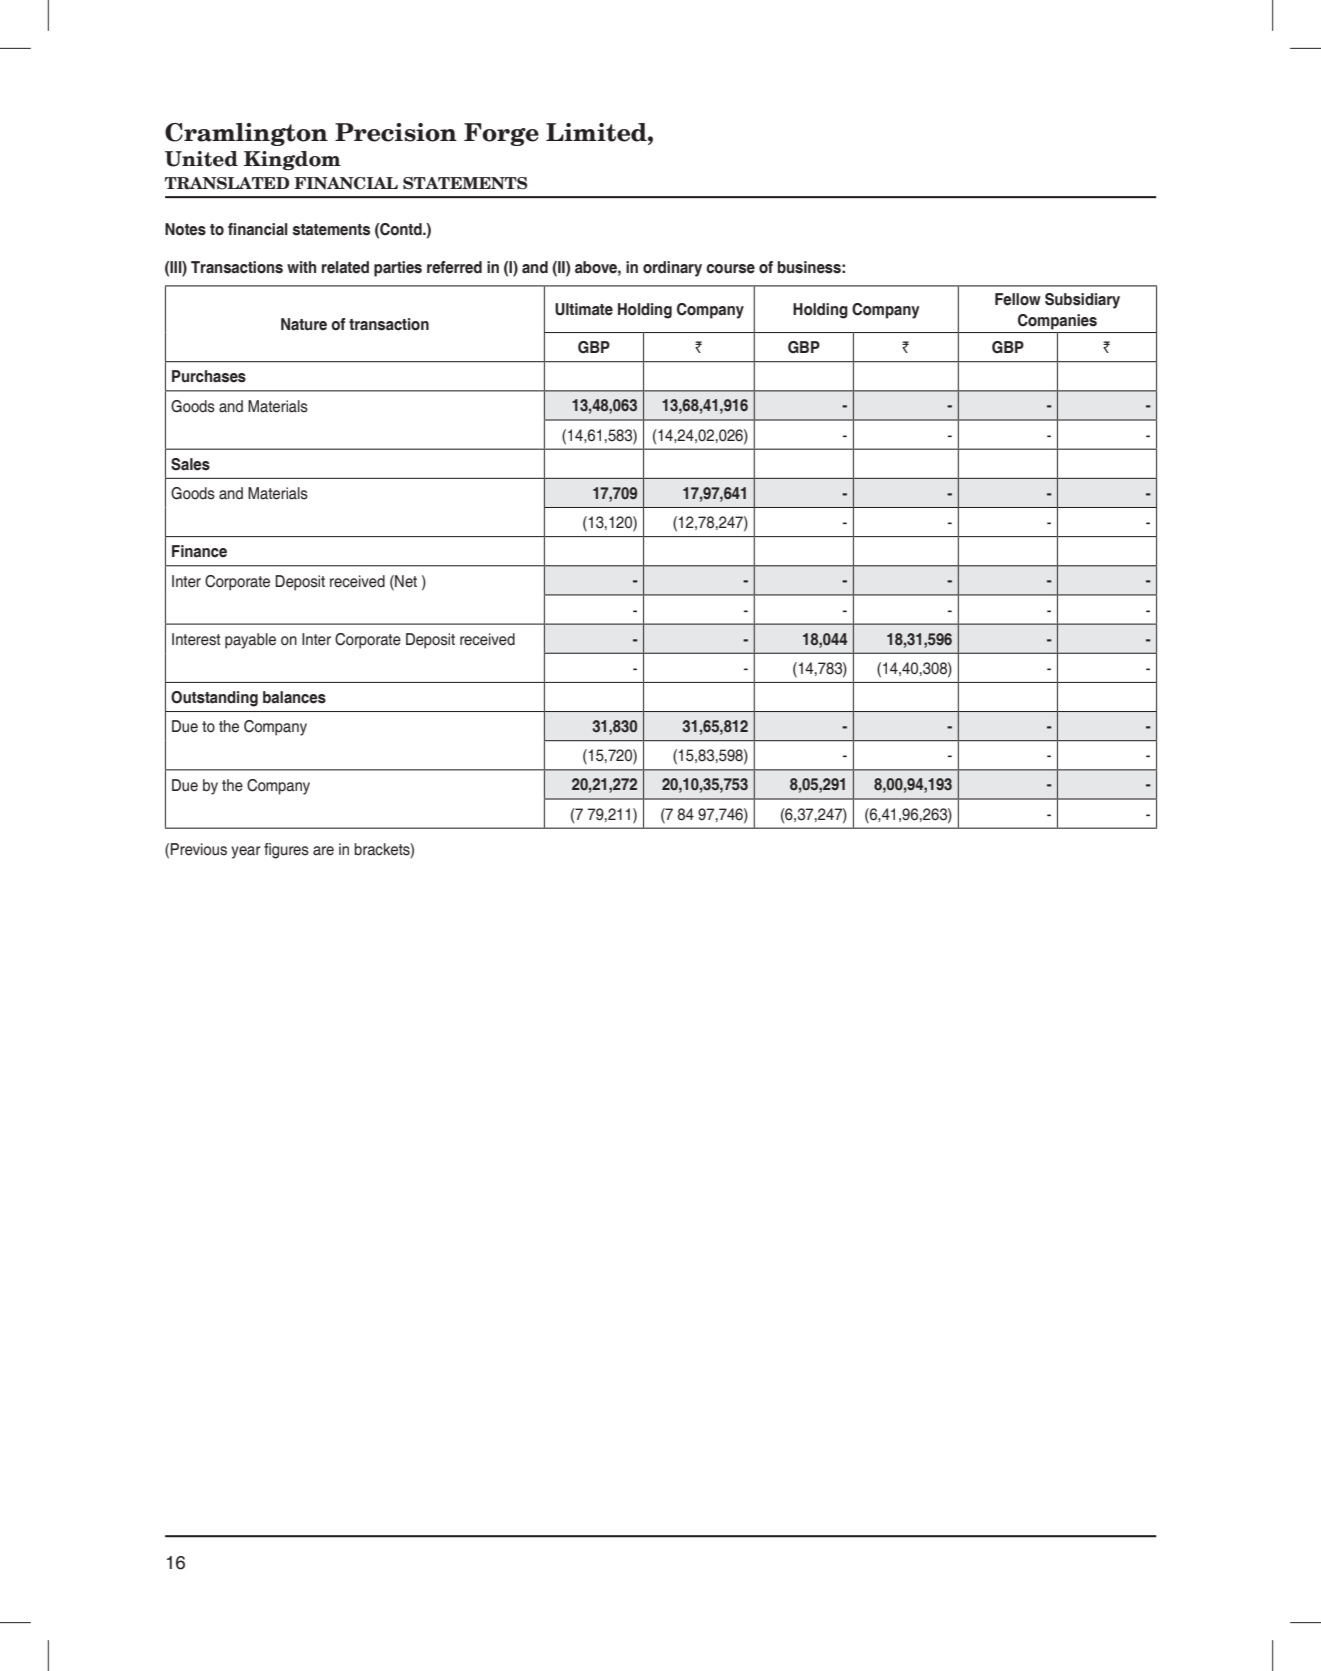 The width and height of the screenshot is (1321, 1671). I want to click on are, so click(323, 851).
